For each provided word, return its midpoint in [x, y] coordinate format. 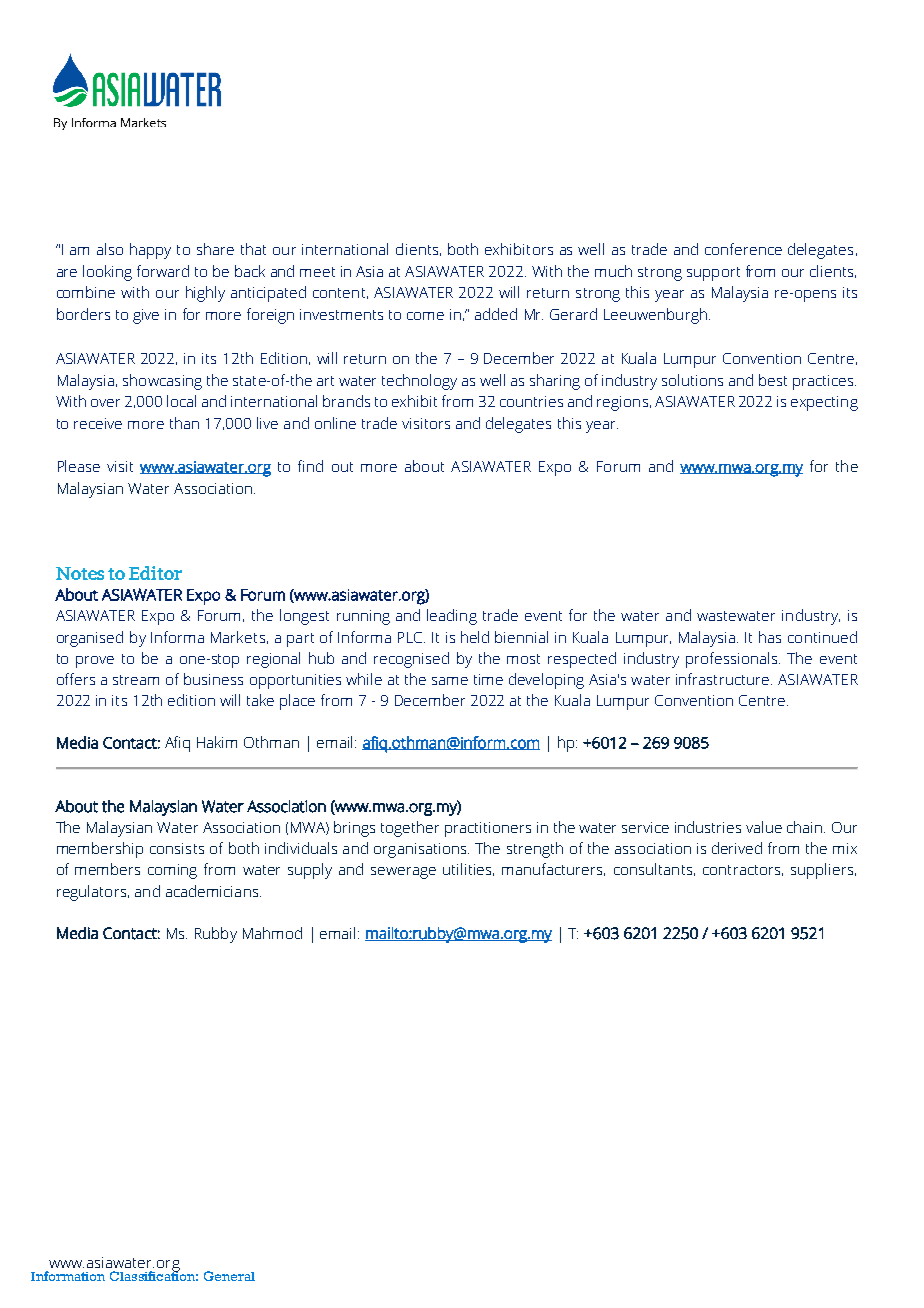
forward [163, 271]
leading [452, 617]
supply [310, 871]
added [496, 314]
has [770, 637]
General [229, 1276]
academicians [213, 891]
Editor [155, 573]
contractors [743, 870]
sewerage [403, 873]
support [713, 274]
